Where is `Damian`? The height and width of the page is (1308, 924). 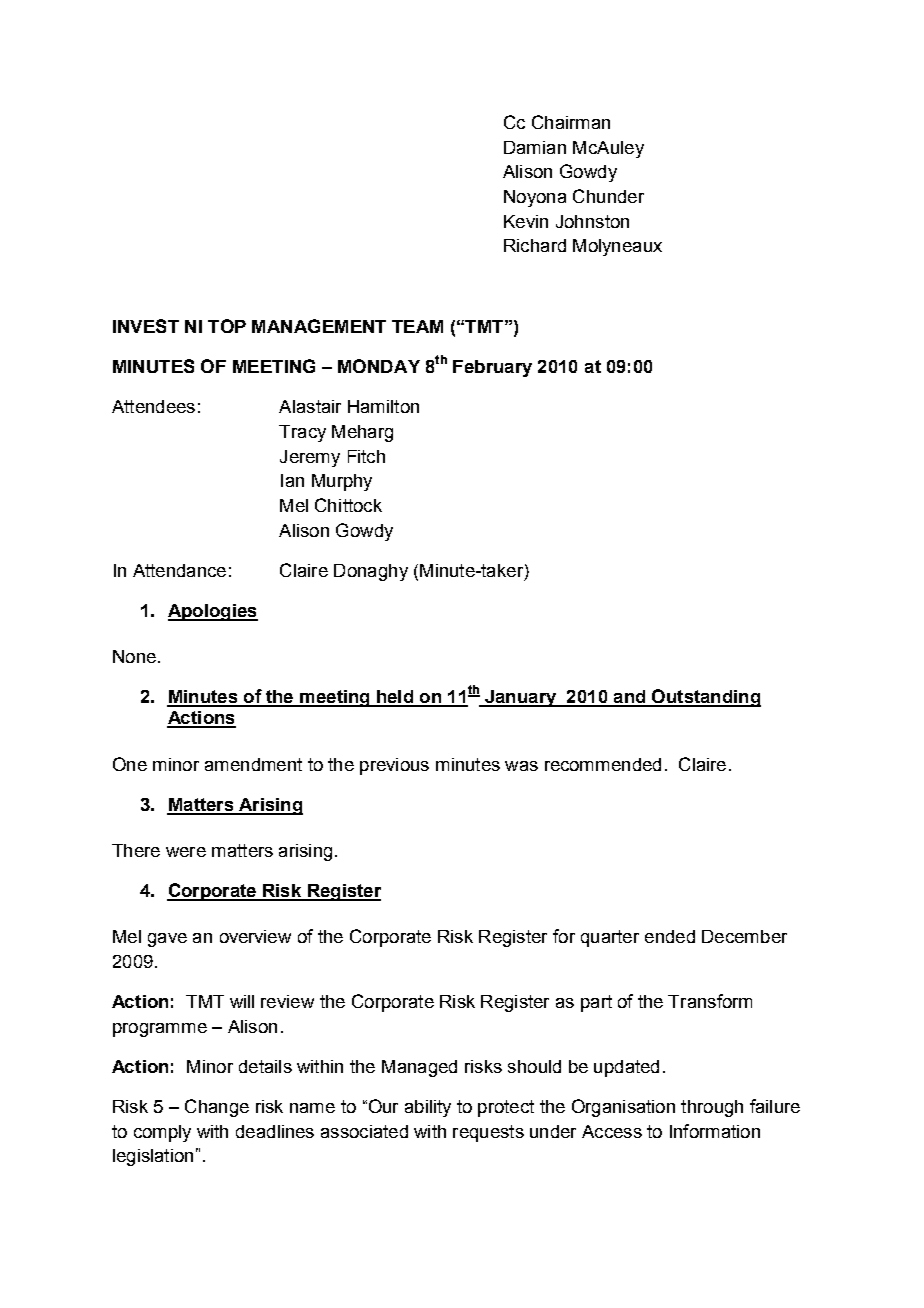 Damian is located at coordinates (535, 147).
